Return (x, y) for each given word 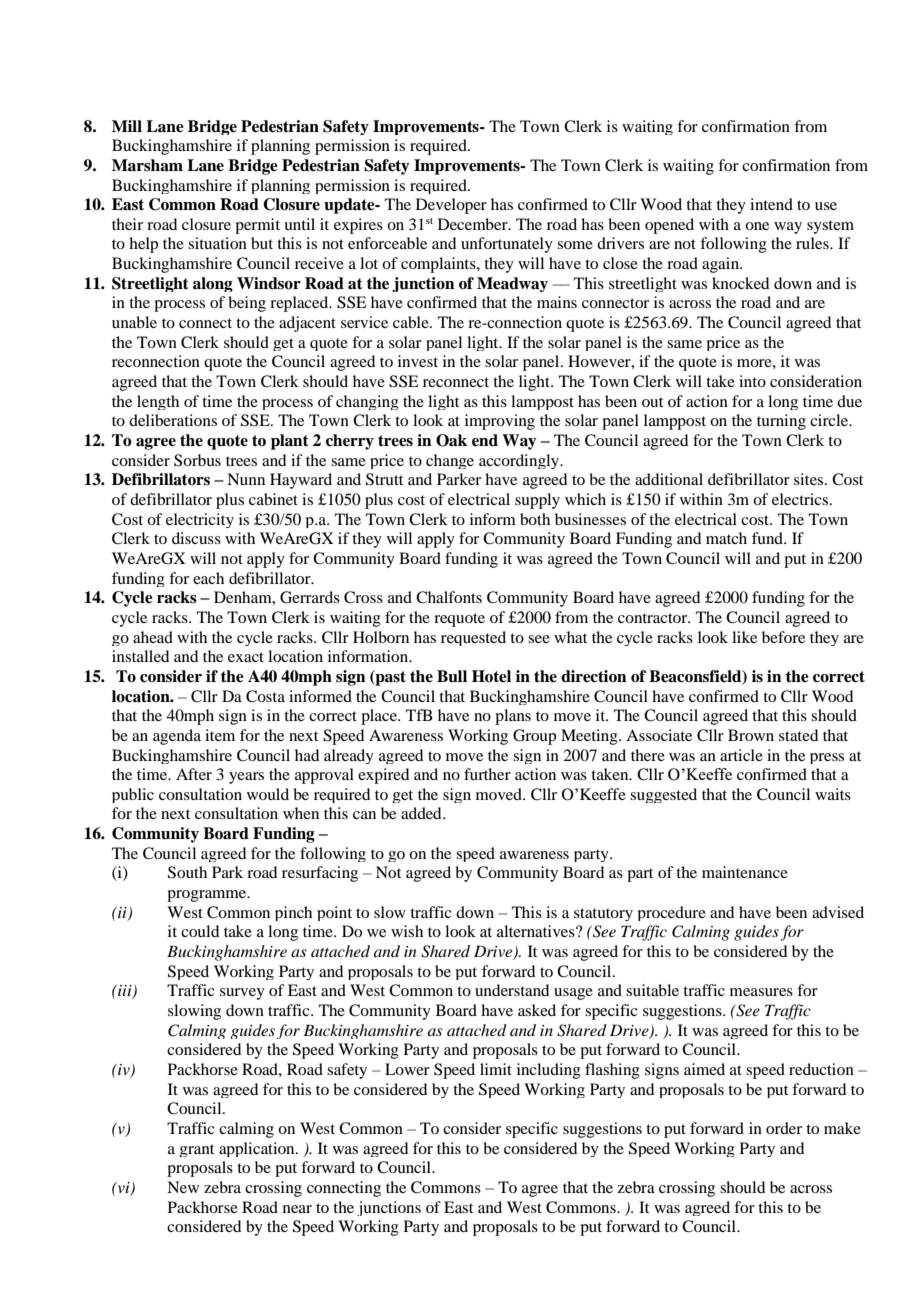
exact (246, 657)
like (744, 637)
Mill (127, 126)
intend (771, 204)
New (183, 1187)
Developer (451, 206)
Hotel (491, 676)
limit (496, 1069)
